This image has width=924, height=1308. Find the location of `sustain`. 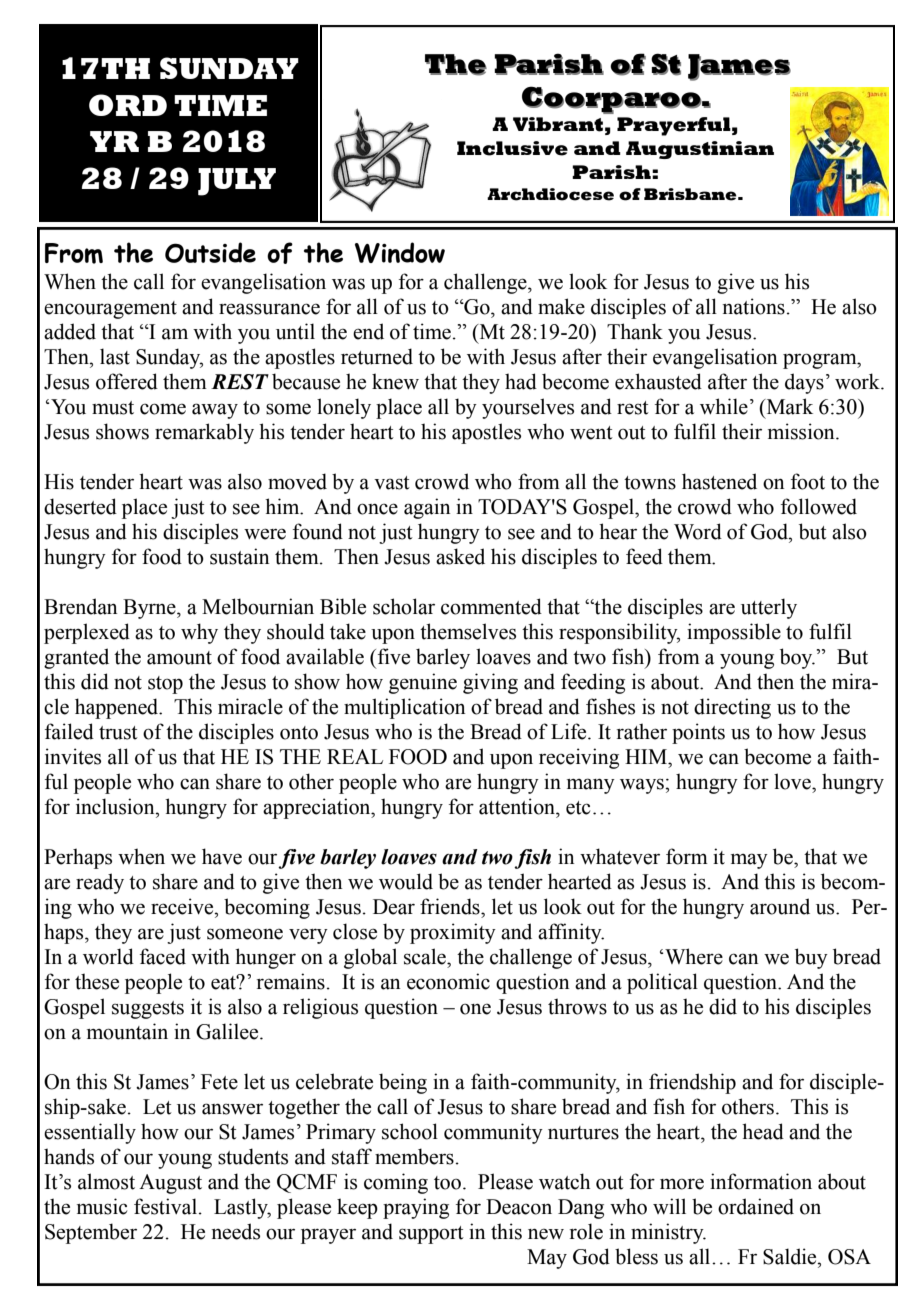

sustain is located at coordinates (240, 556).
